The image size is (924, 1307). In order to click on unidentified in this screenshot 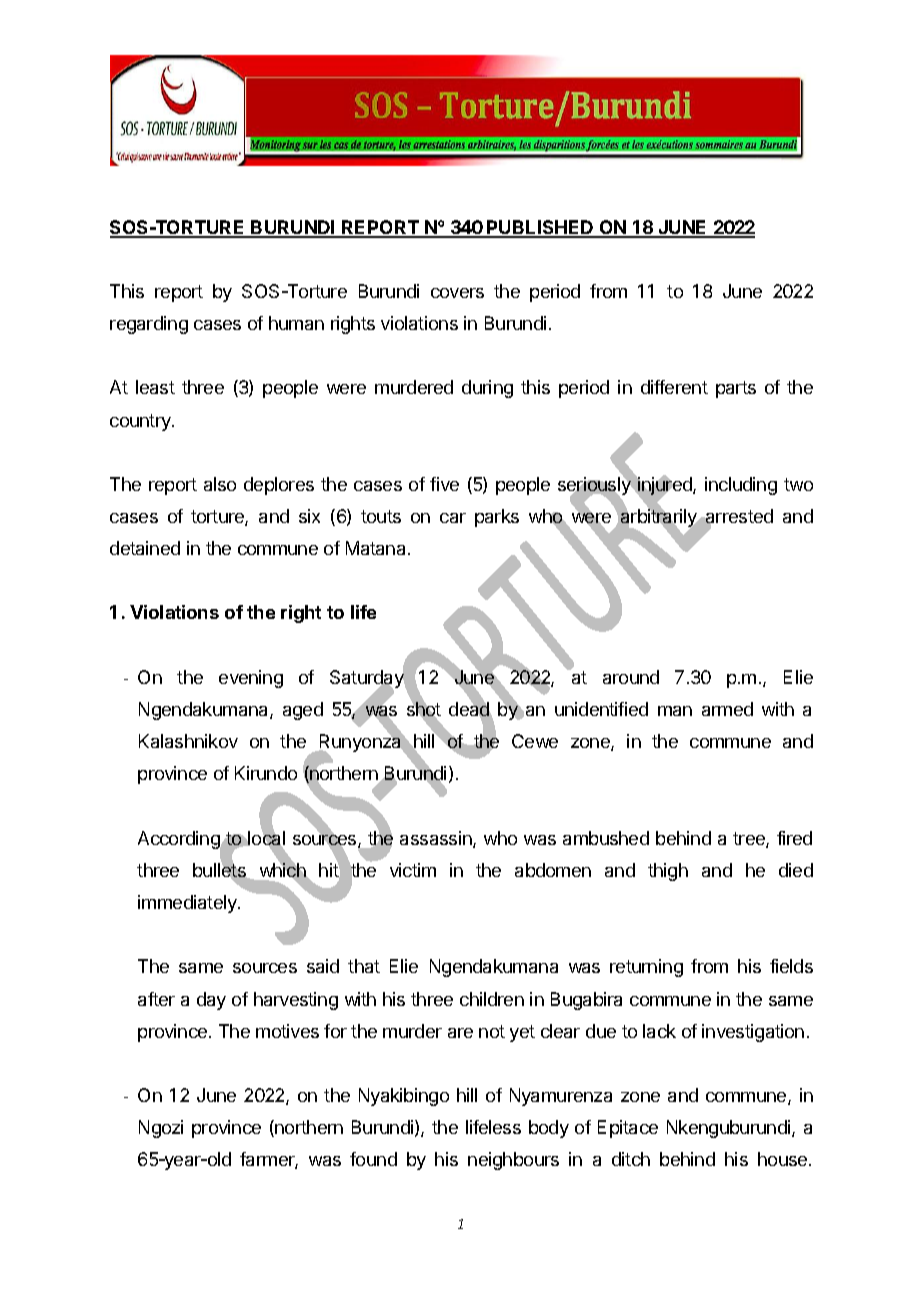, I will do `click(601, 709)`.
